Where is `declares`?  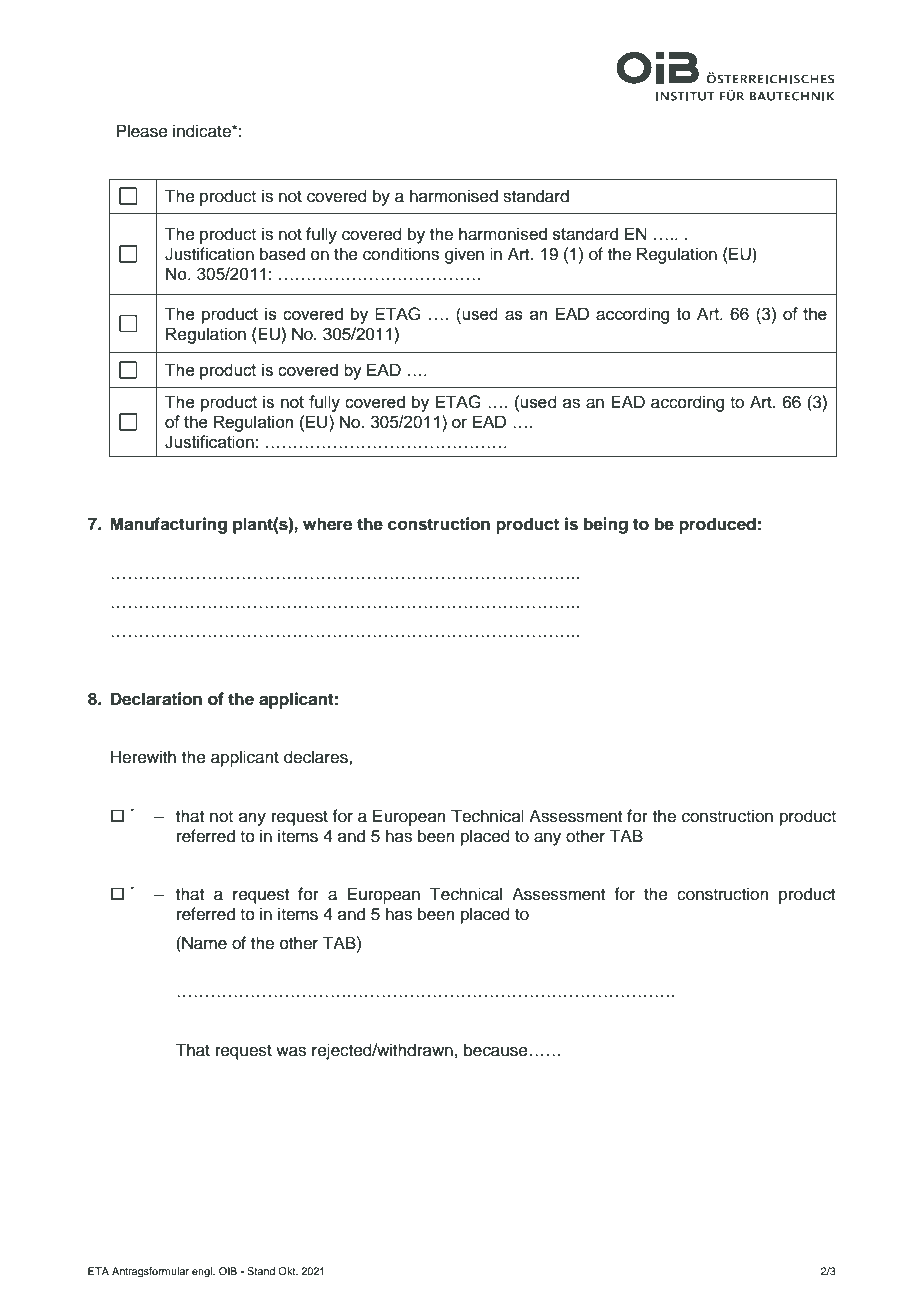
declares is located at coordinates (317, 757).
